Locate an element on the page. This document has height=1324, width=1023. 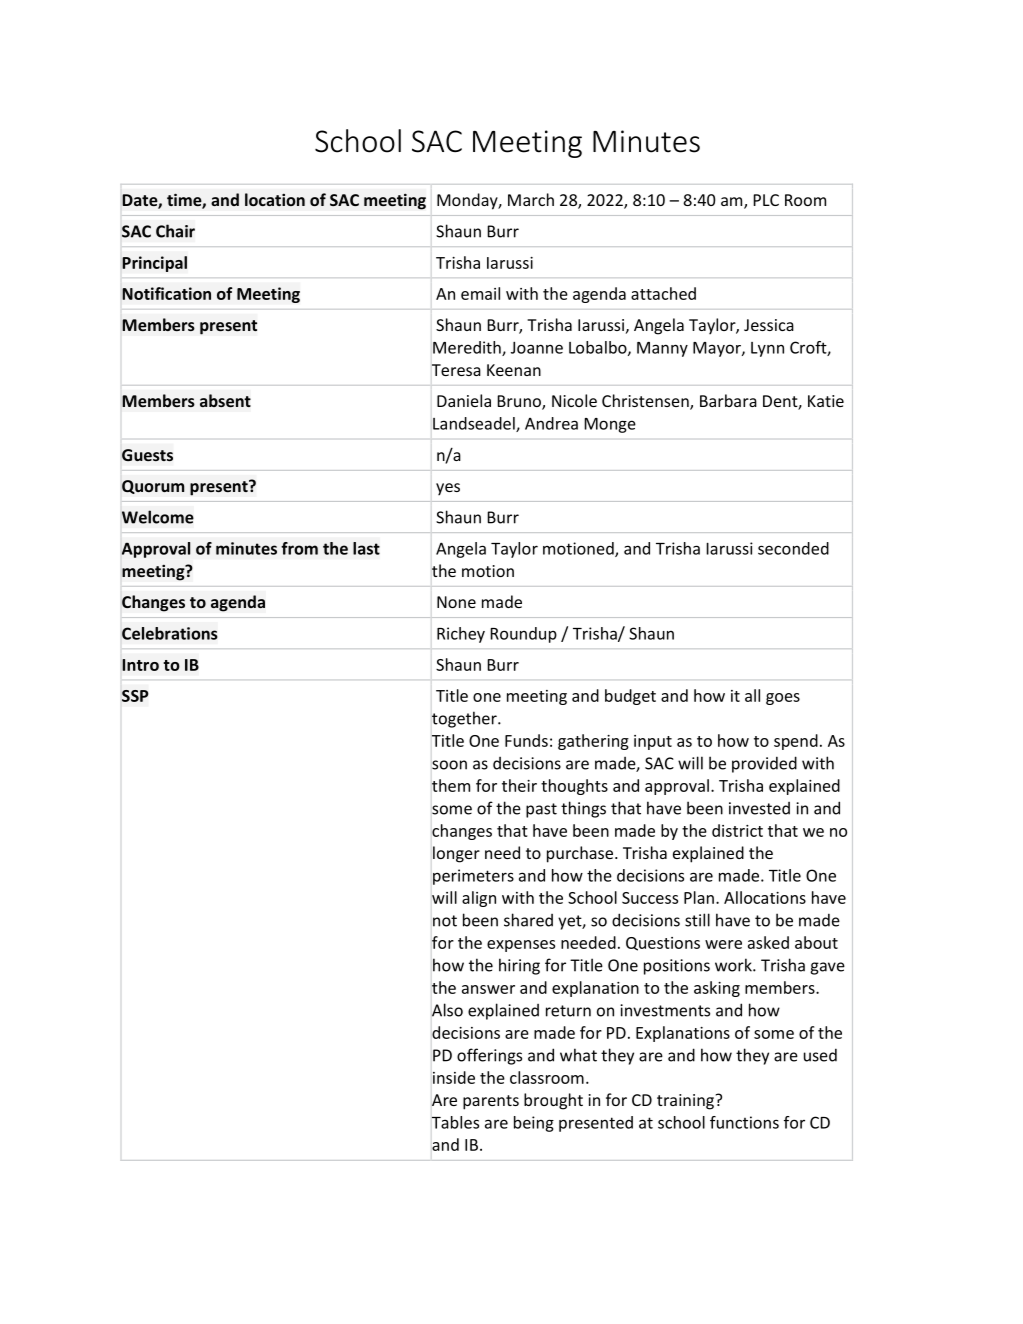
inside is located at coordinates (454, 1077).
